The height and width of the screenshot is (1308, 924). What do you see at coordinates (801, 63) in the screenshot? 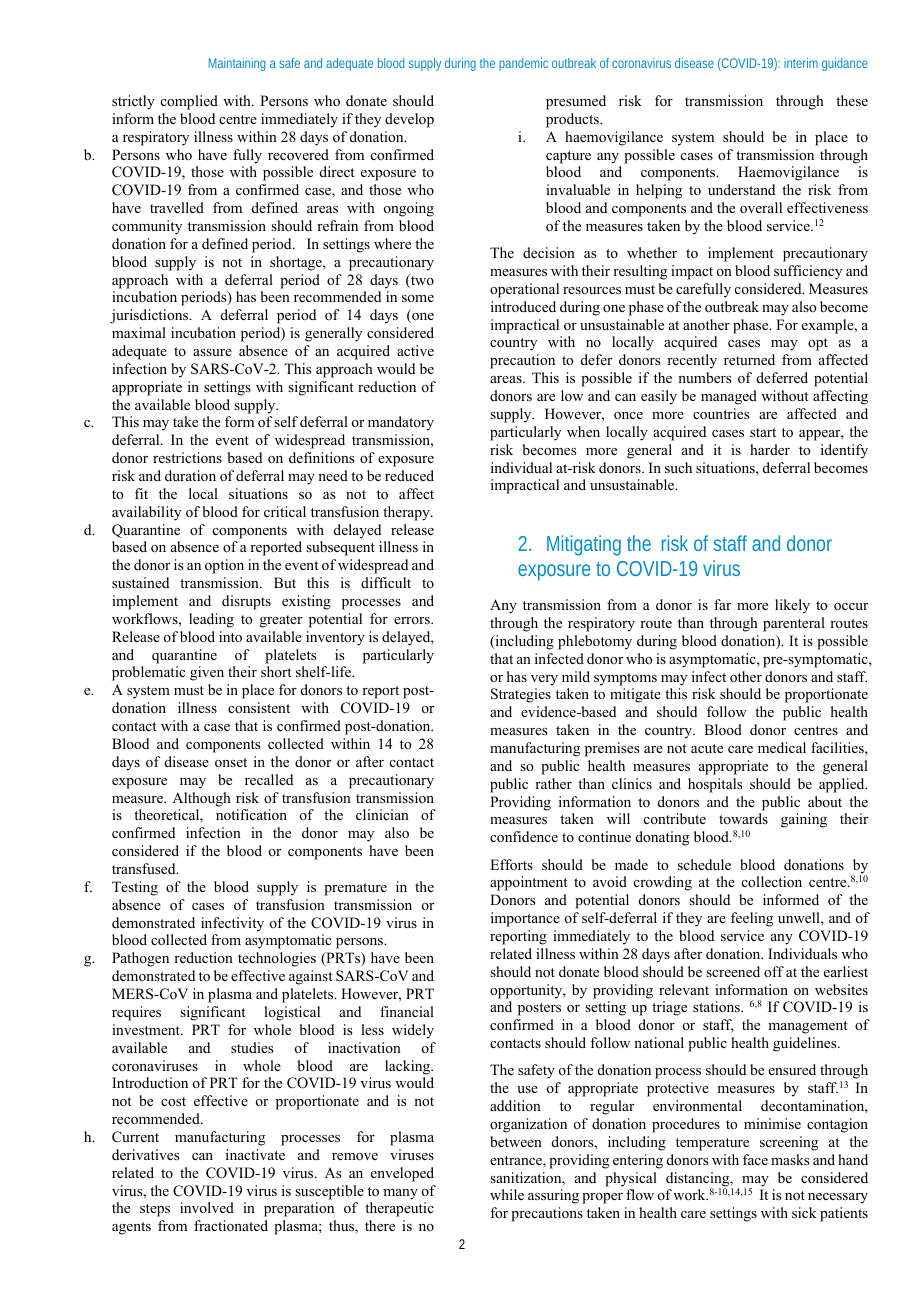
I see `interim` at bounding box center [801, 63].
